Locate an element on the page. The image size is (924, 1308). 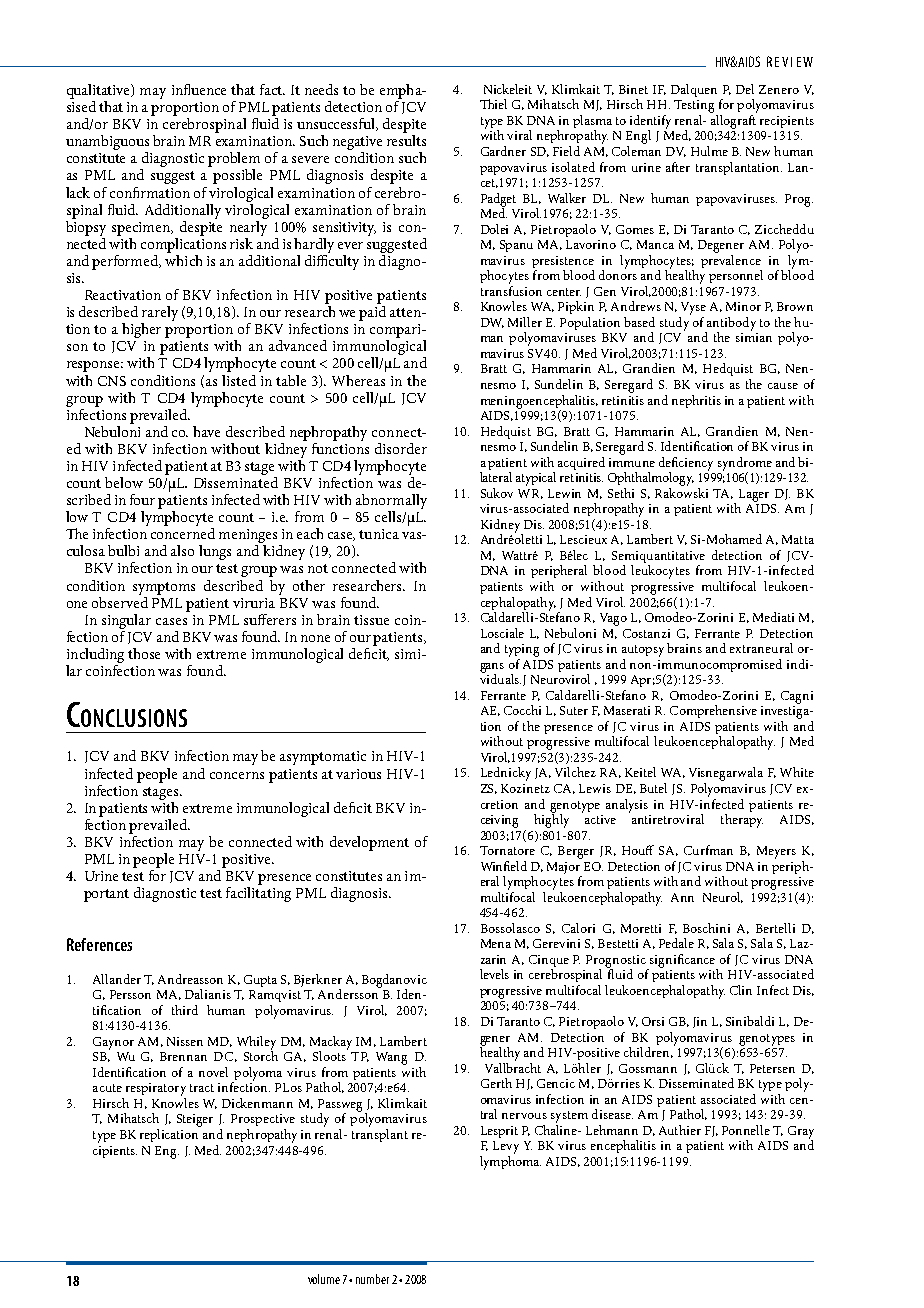
Hulme is located at coordinates (709, 151).
